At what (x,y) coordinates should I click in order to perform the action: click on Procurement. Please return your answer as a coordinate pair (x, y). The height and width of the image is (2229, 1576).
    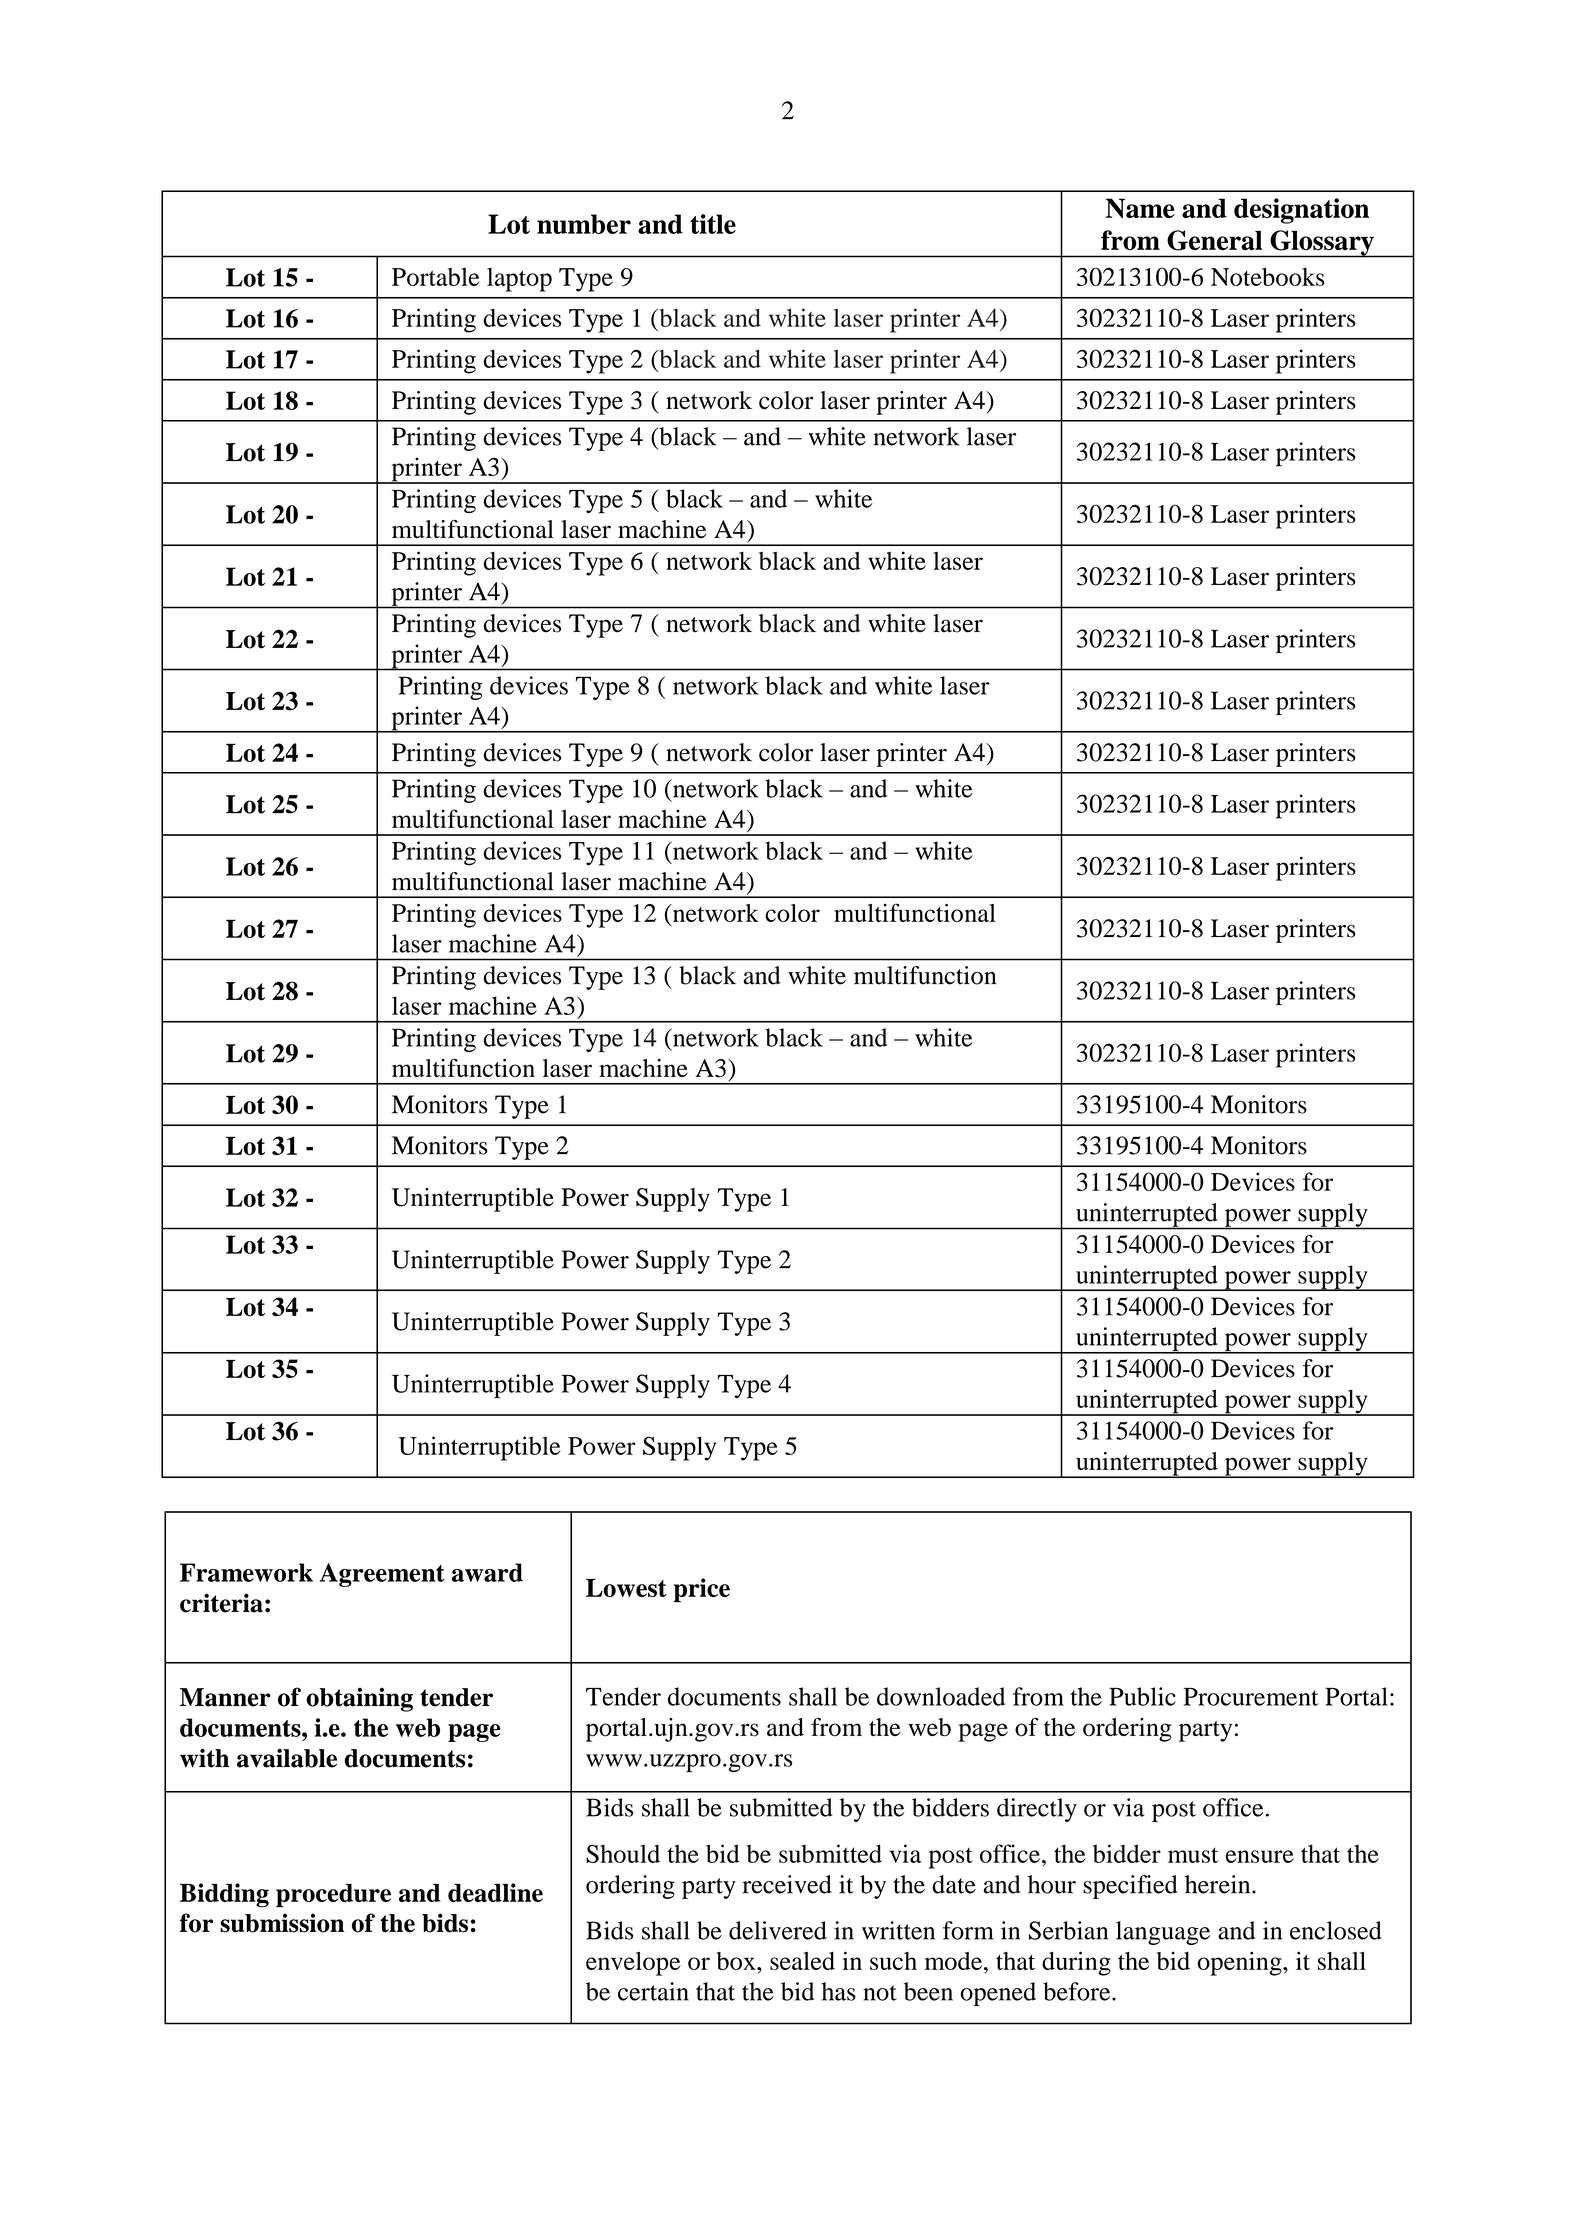
    Looking at the image, I should click on (1251, 1696).
